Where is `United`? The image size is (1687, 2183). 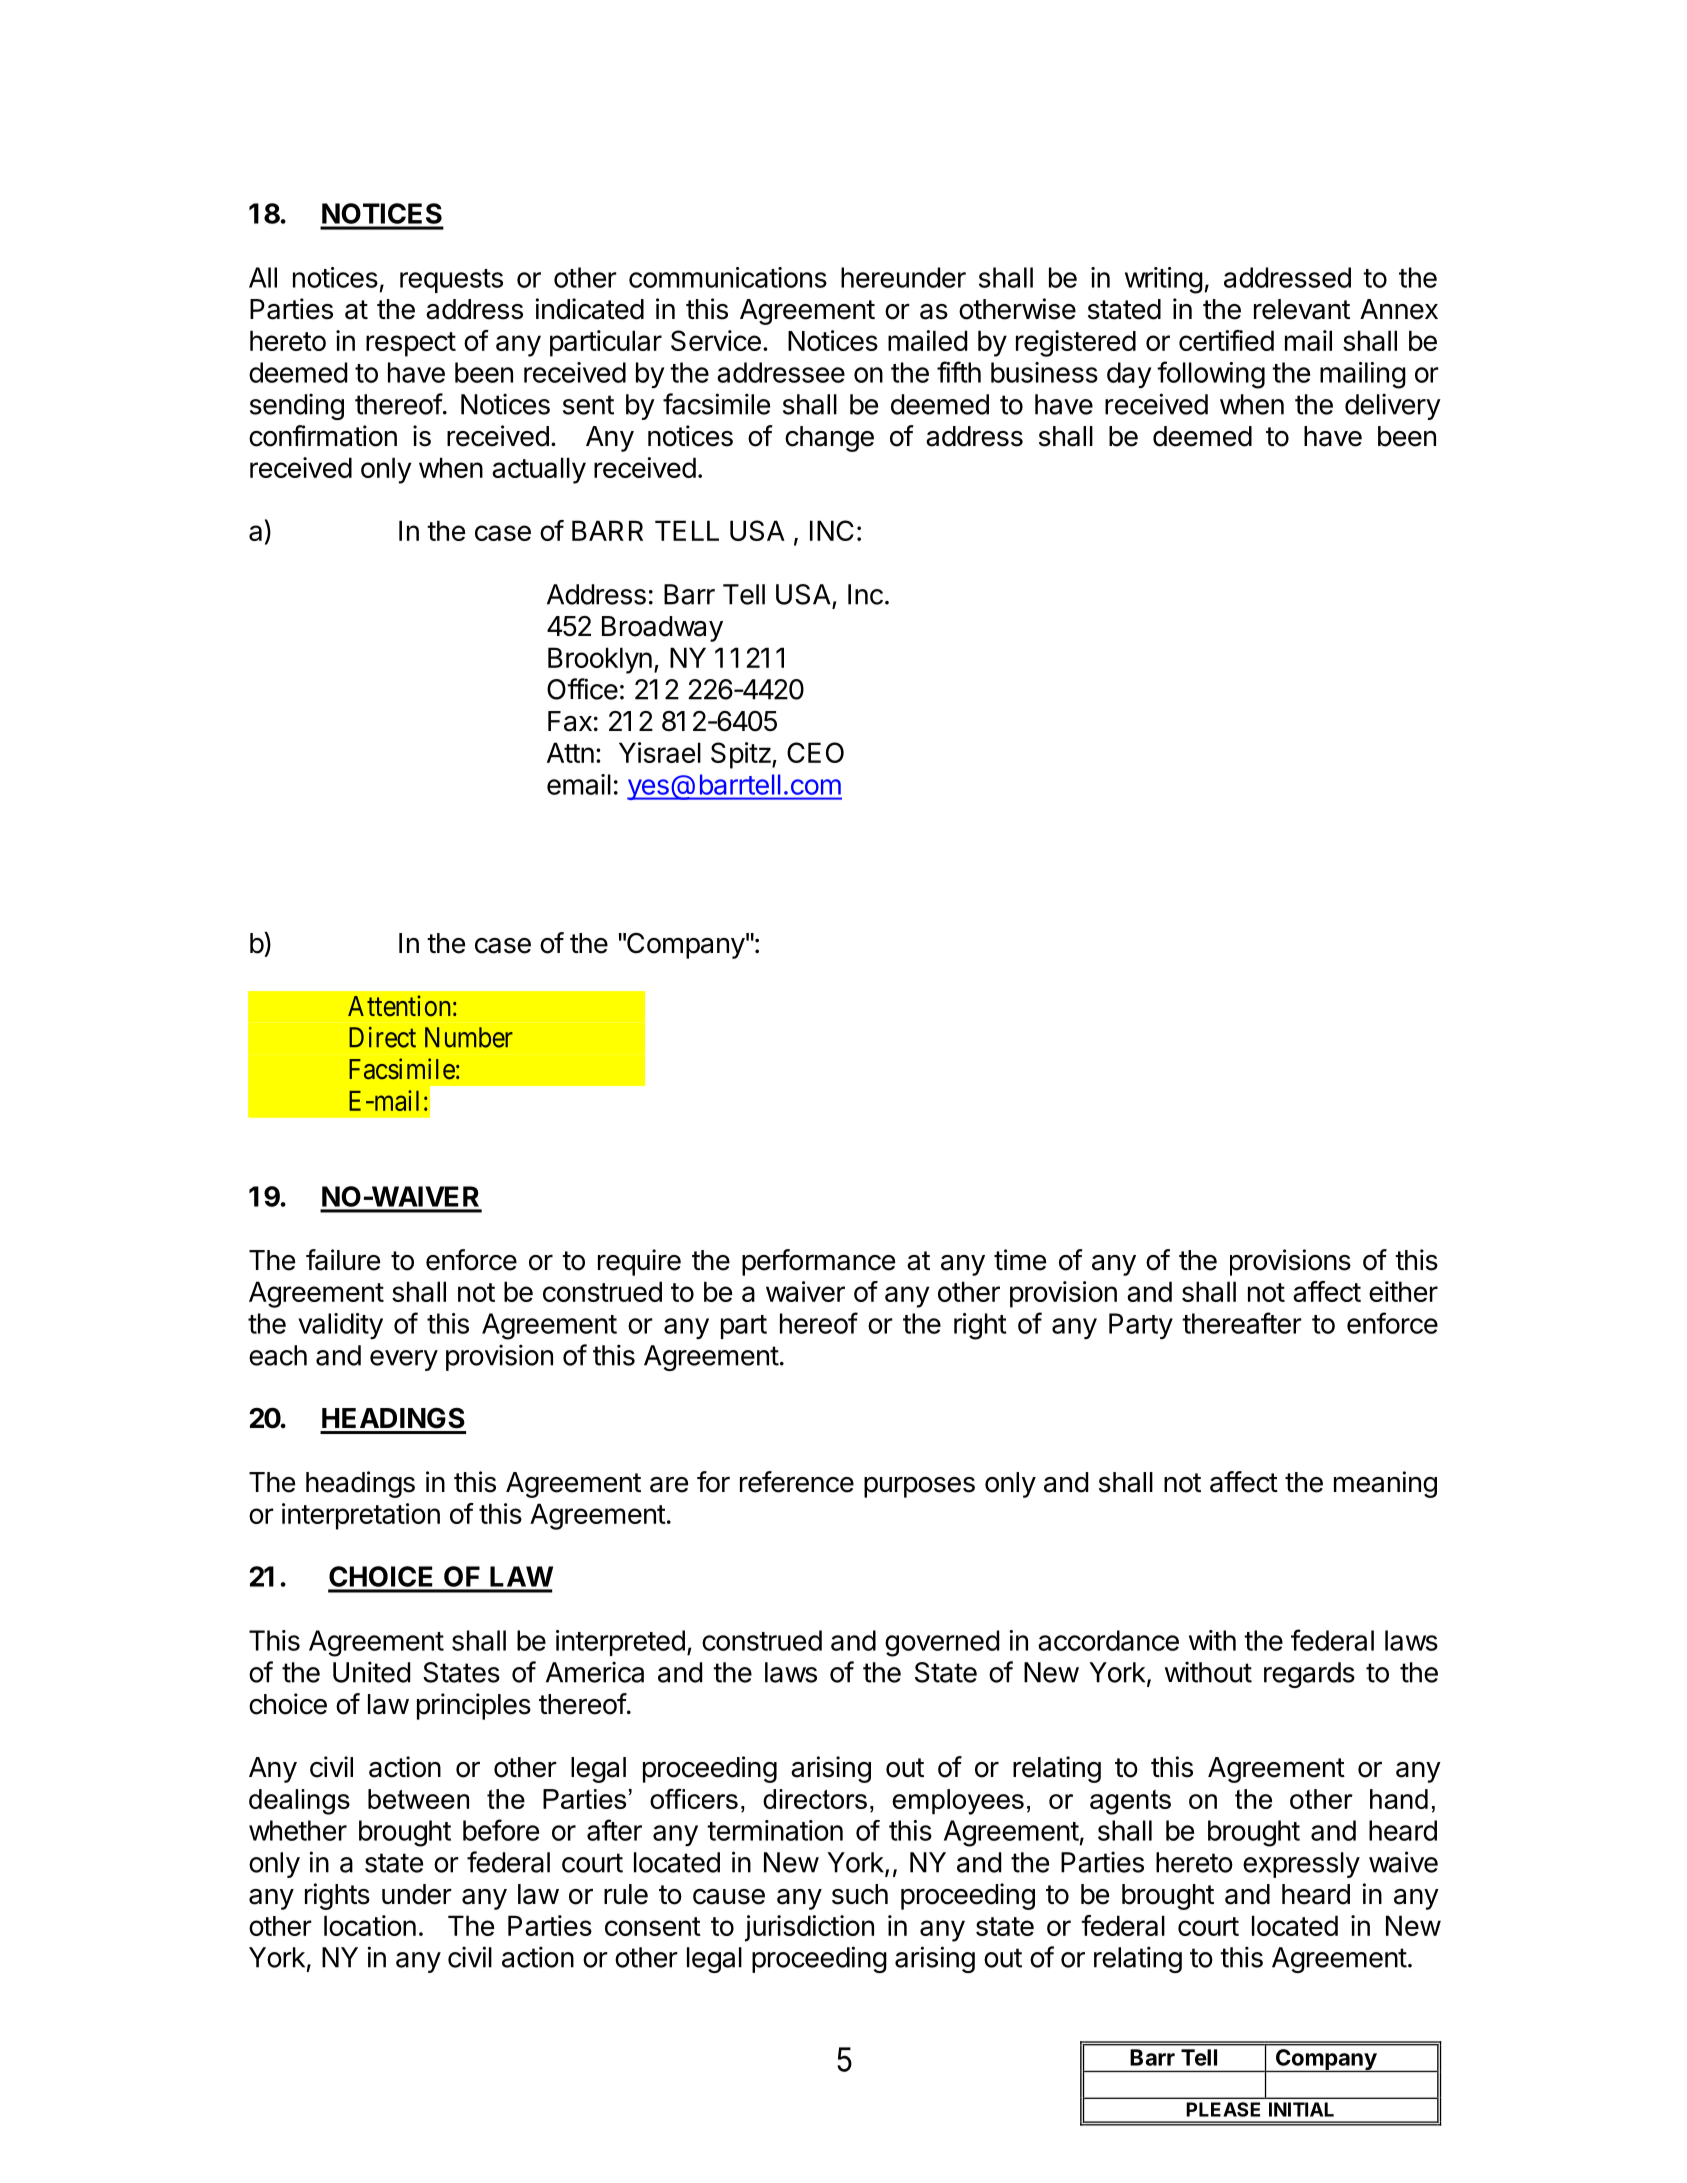
United is located at coordinates (371, 1672).
